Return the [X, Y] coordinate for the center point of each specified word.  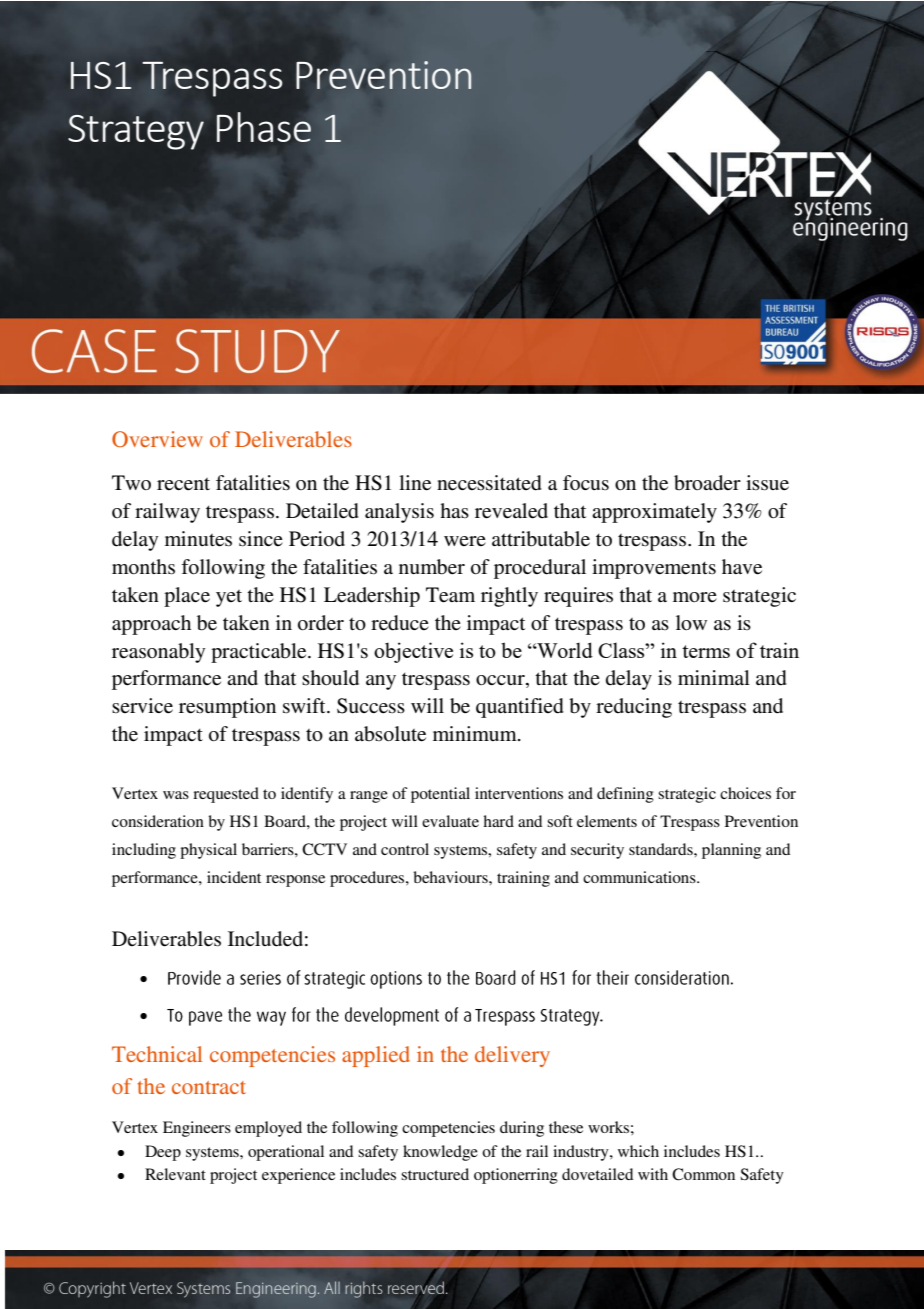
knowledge [440, 1153]
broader [707, 483]
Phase [264, 127]
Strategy [136, 132]
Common [703, 1174]
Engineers [197, 1129]
